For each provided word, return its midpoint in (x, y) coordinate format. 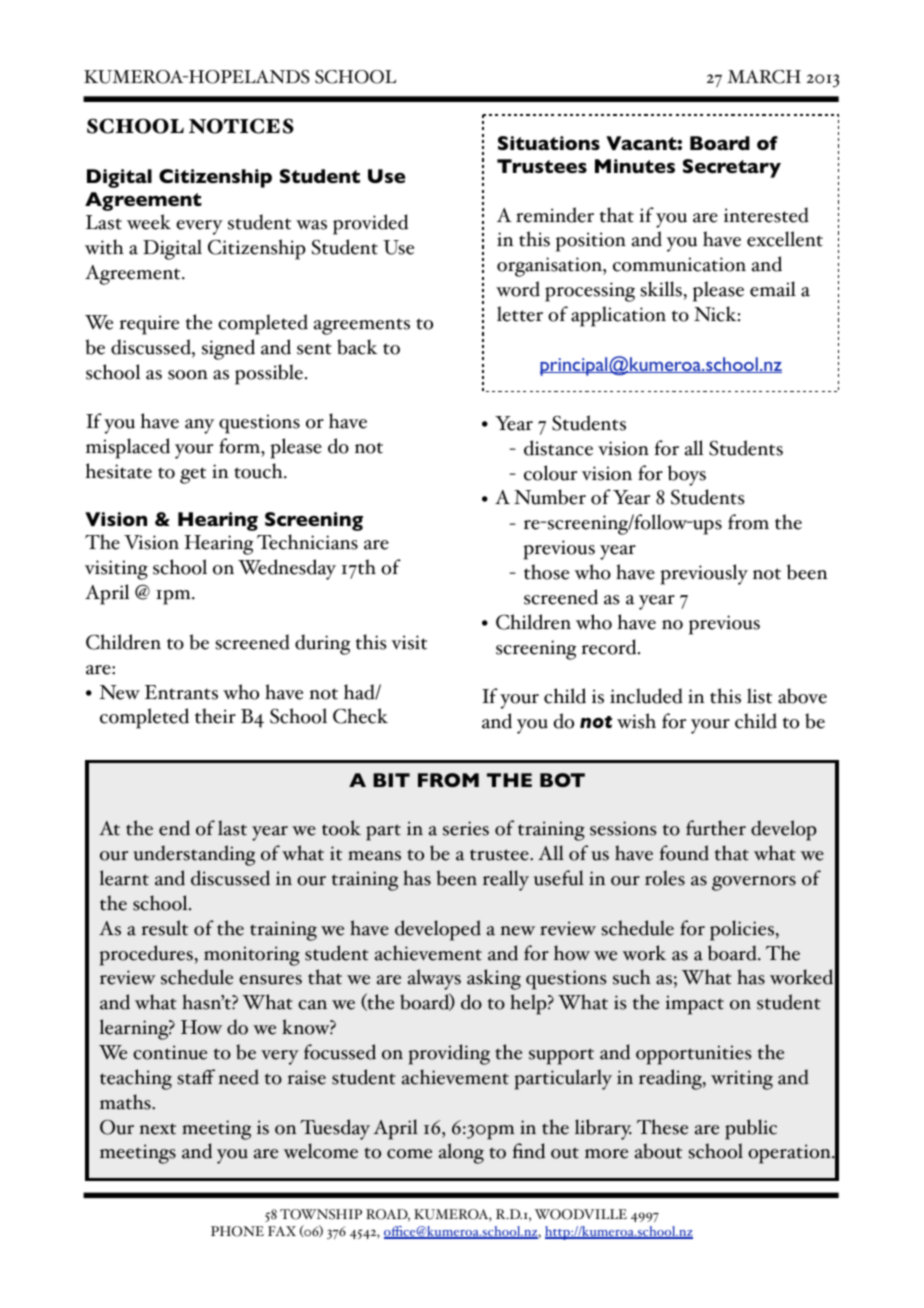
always (434, 979)
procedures (146, 955)
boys (687, 475)
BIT (391, 780)
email (773, 289)
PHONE (237, 1231)
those (546, 572)
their (215, 716)
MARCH (764, 77)
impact (694, 1005)
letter (520, 314)
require (149, 325)
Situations (549, 143)
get (193, 475)
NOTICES (241, 126)
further (716, 828)
